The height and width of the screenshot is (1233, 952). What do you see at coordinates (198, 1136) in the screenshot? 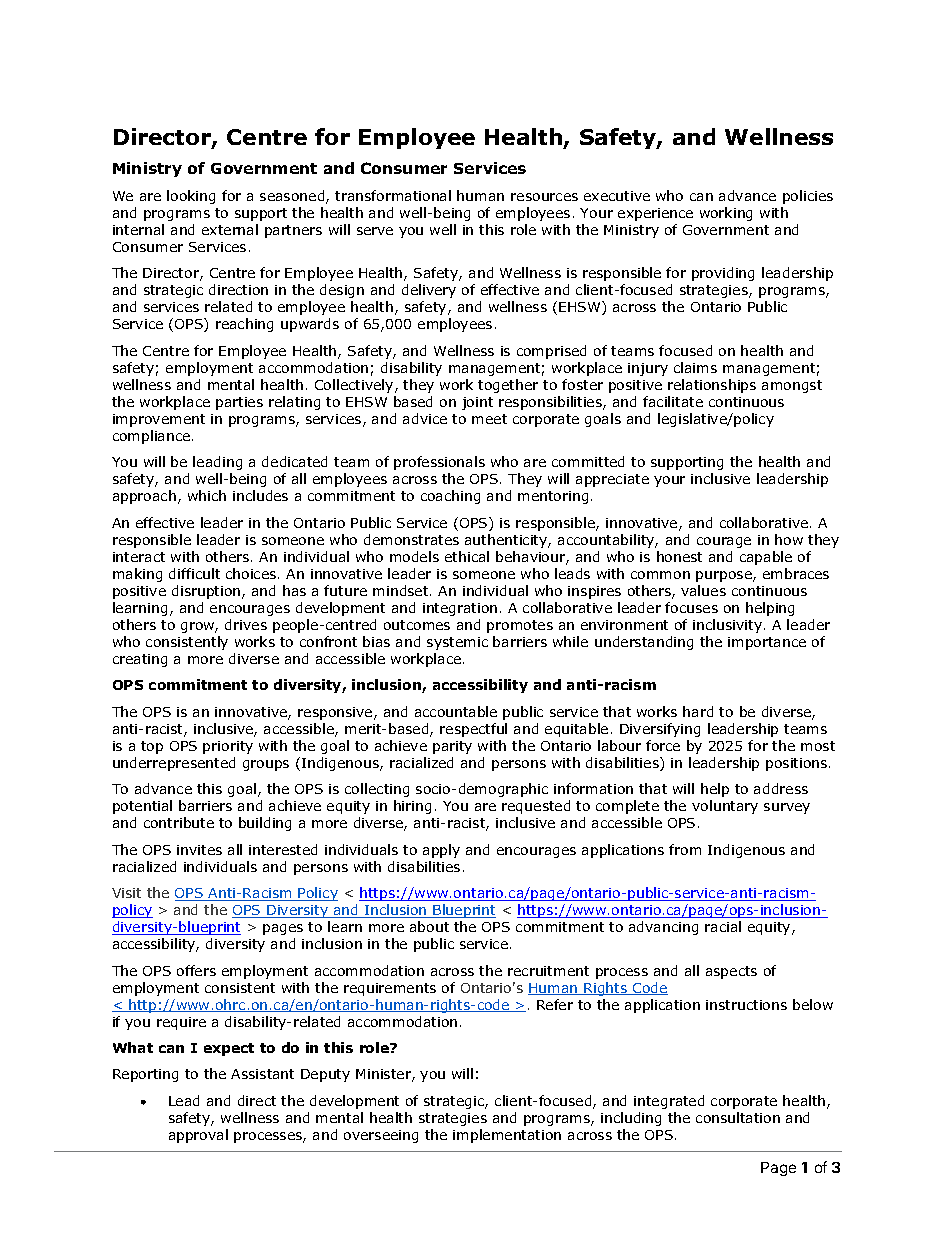
I see `approval` at bounding box center [198, 1136].
